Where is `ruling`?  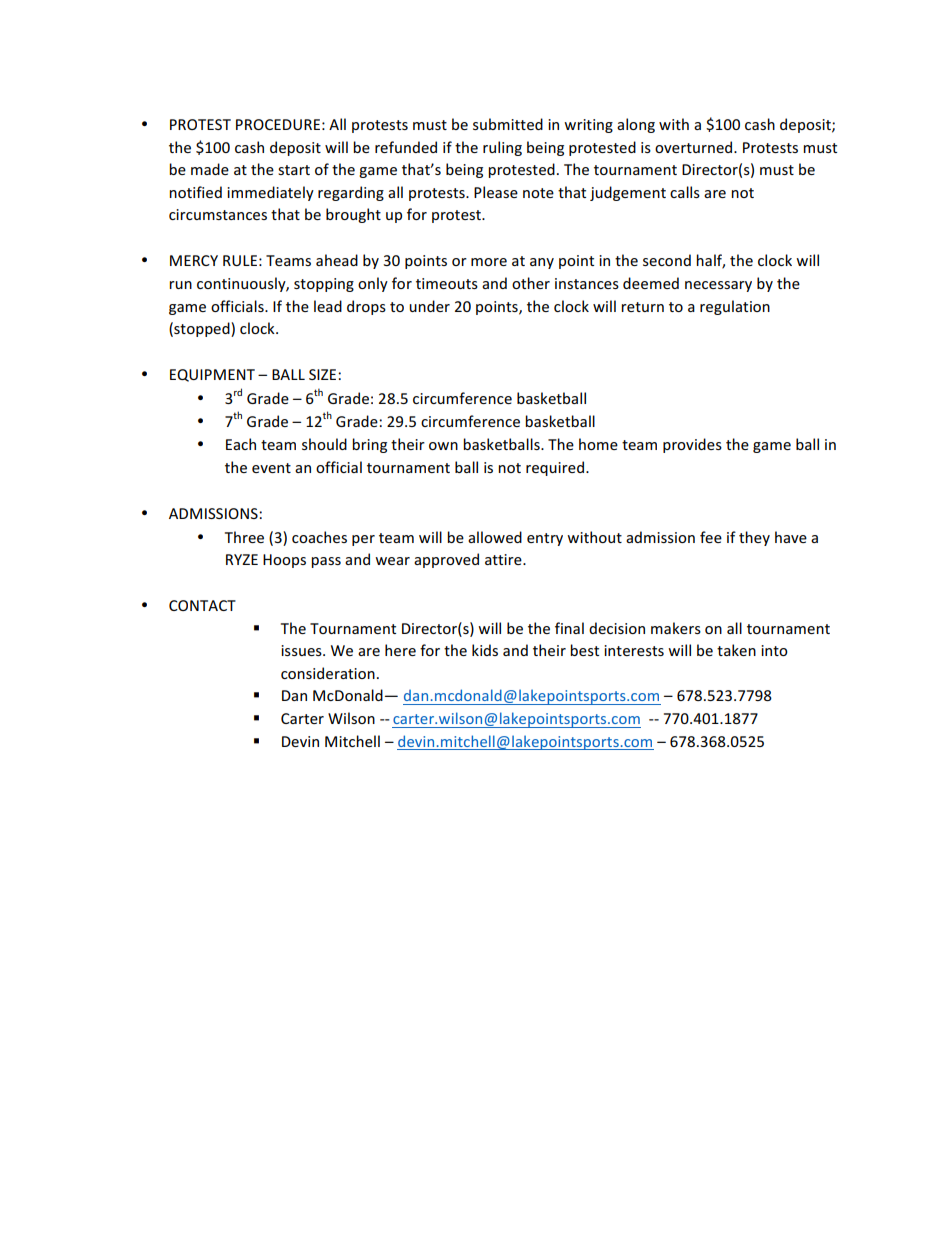
ruling is located at coordinates (502, 148).
